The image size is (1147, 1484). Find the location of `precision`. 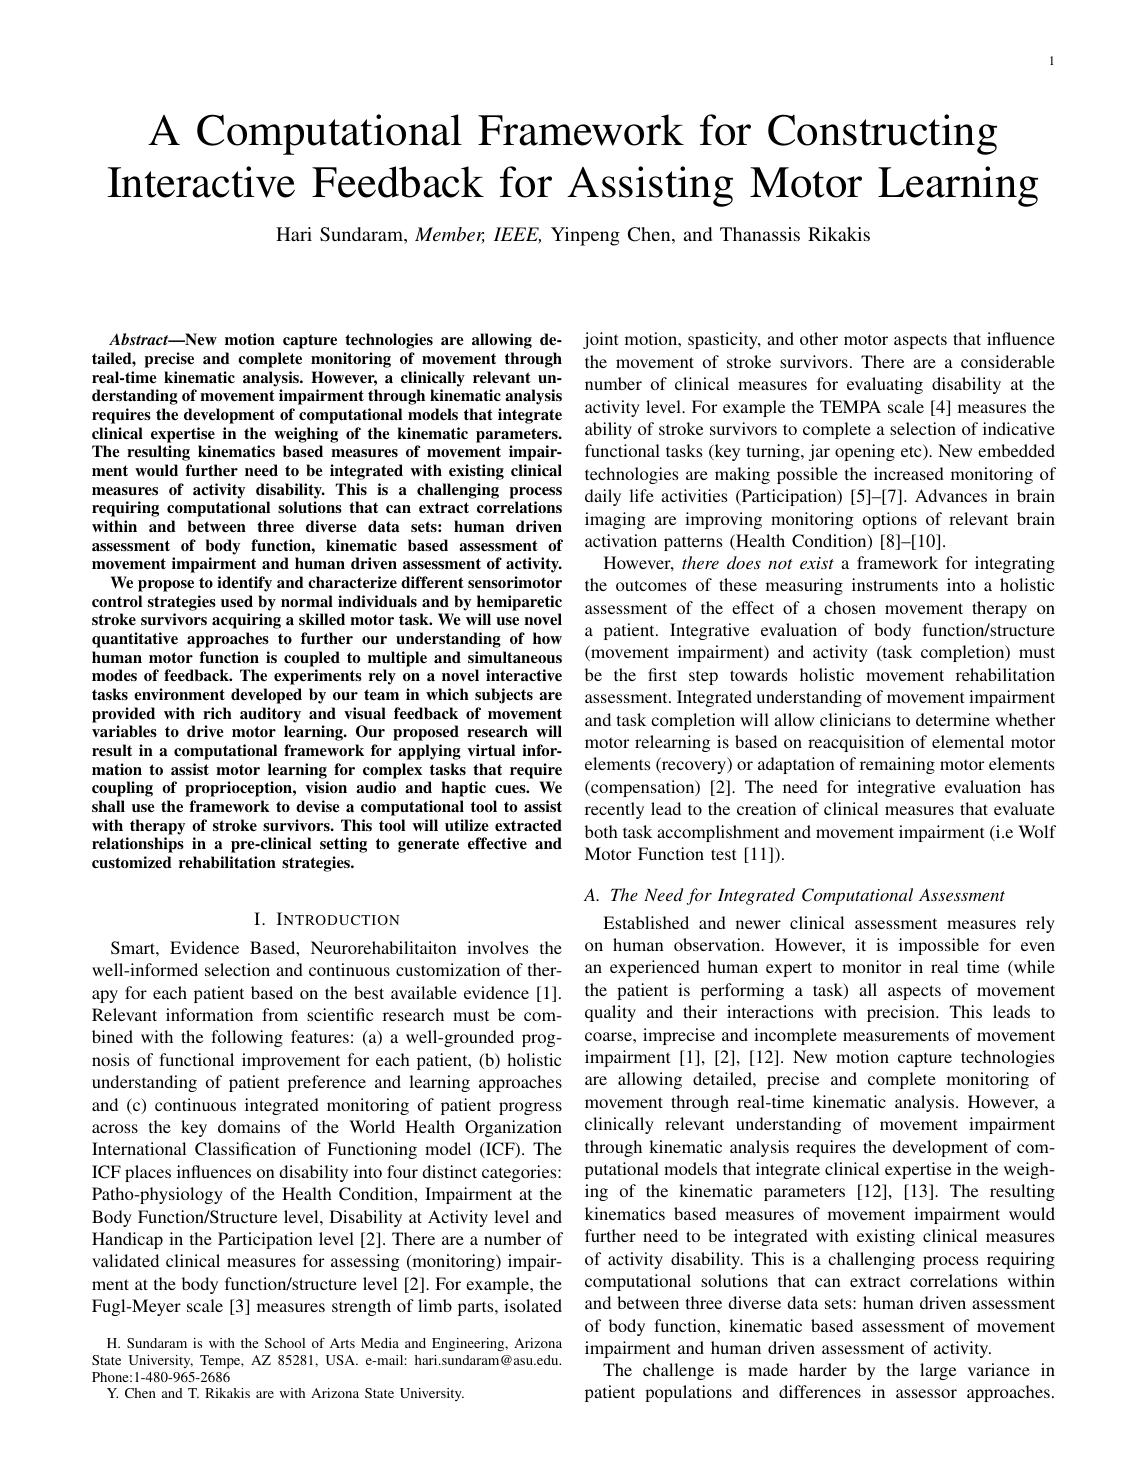

precision is located at coordinates (902, 1013).
